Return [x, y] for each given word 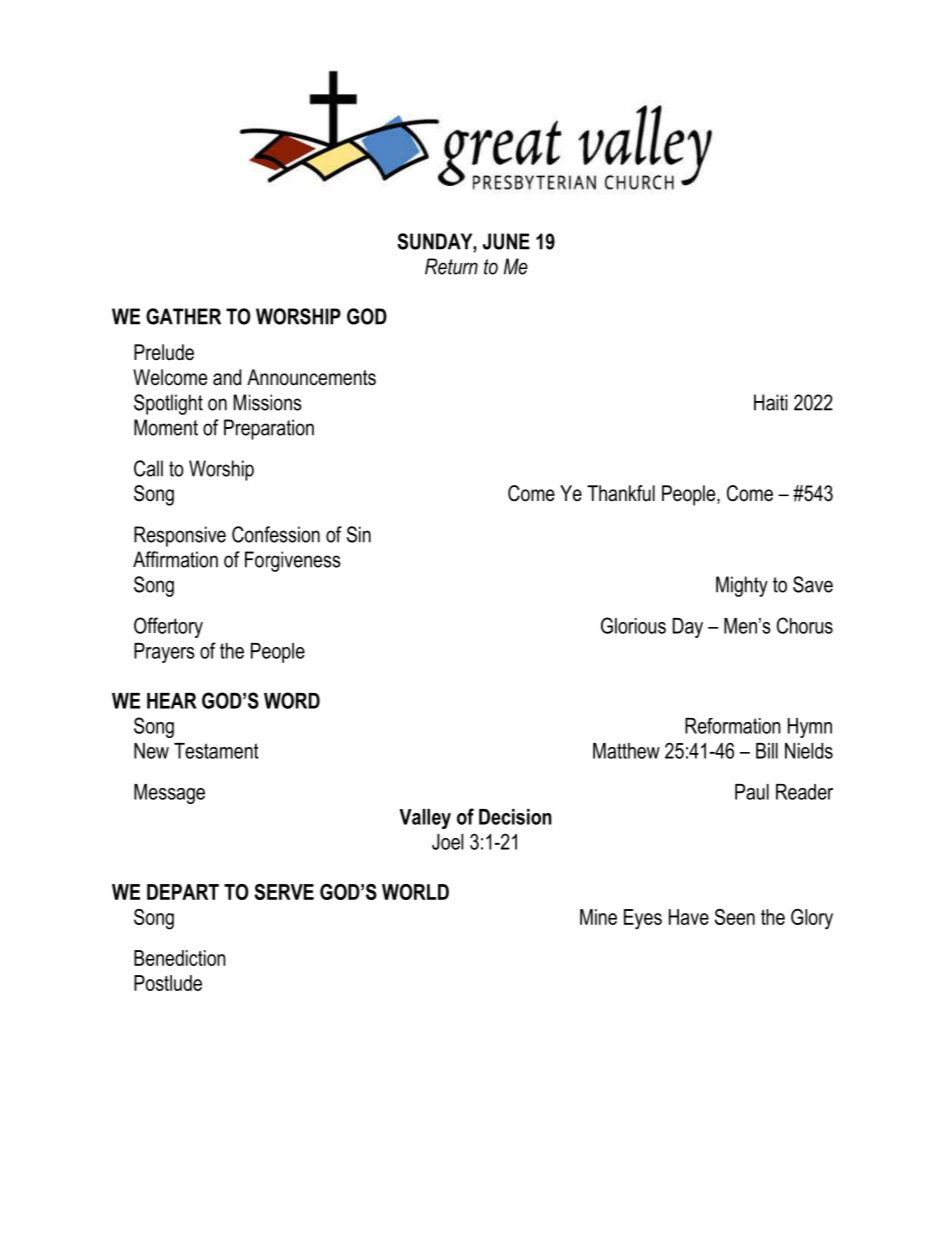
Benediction [180, 958]
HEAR [172, 701]
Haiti [771, 402]
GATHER [183, 316]
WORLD [415, 892]
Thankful [621, 493]
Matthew [626, 751]
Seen [735, 917]
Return [451, 266]
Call [148, 468]
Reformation [733, 726]
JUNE [506, 241]
